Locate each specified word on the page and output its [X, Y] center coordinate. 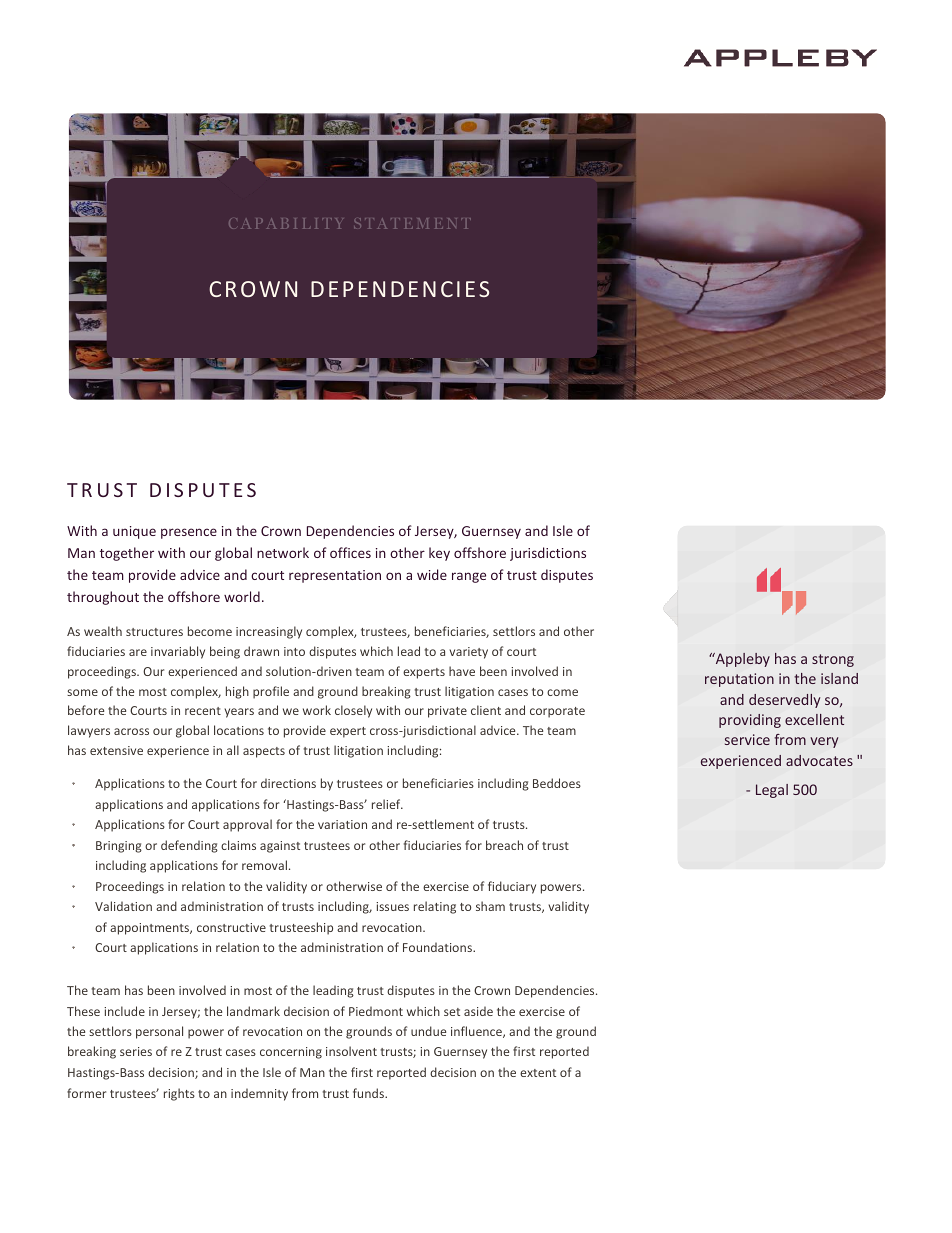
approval [247, 825]
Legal [772, 791]
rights [179, 1094]
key [439, 554]
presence [189, 533]
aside [478, 1011]
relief [387, 804]
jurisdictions [548, 554]
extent [538, 1073]
